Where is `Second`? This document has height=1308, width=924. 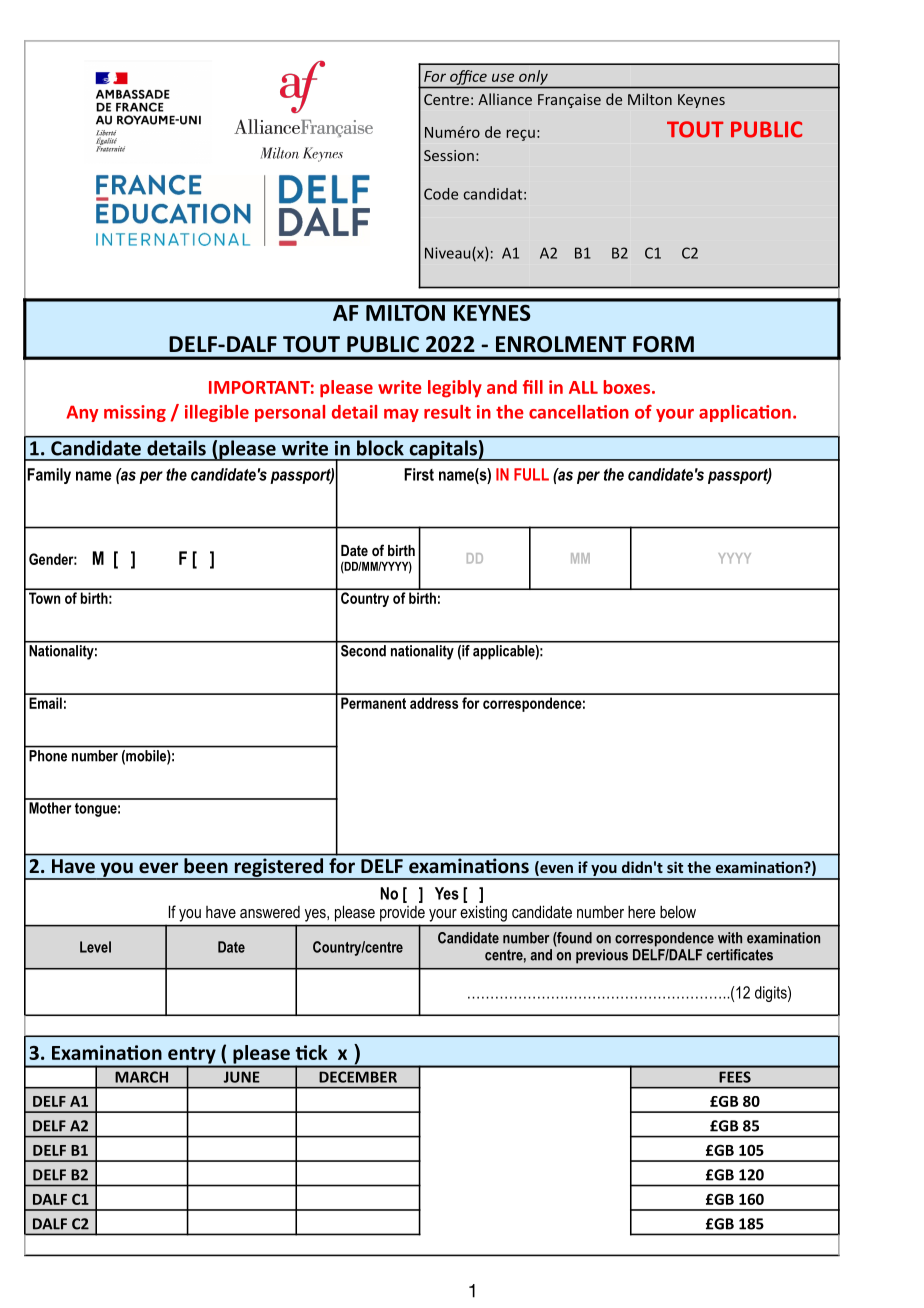 Second is located at coordinates (363, 649).
